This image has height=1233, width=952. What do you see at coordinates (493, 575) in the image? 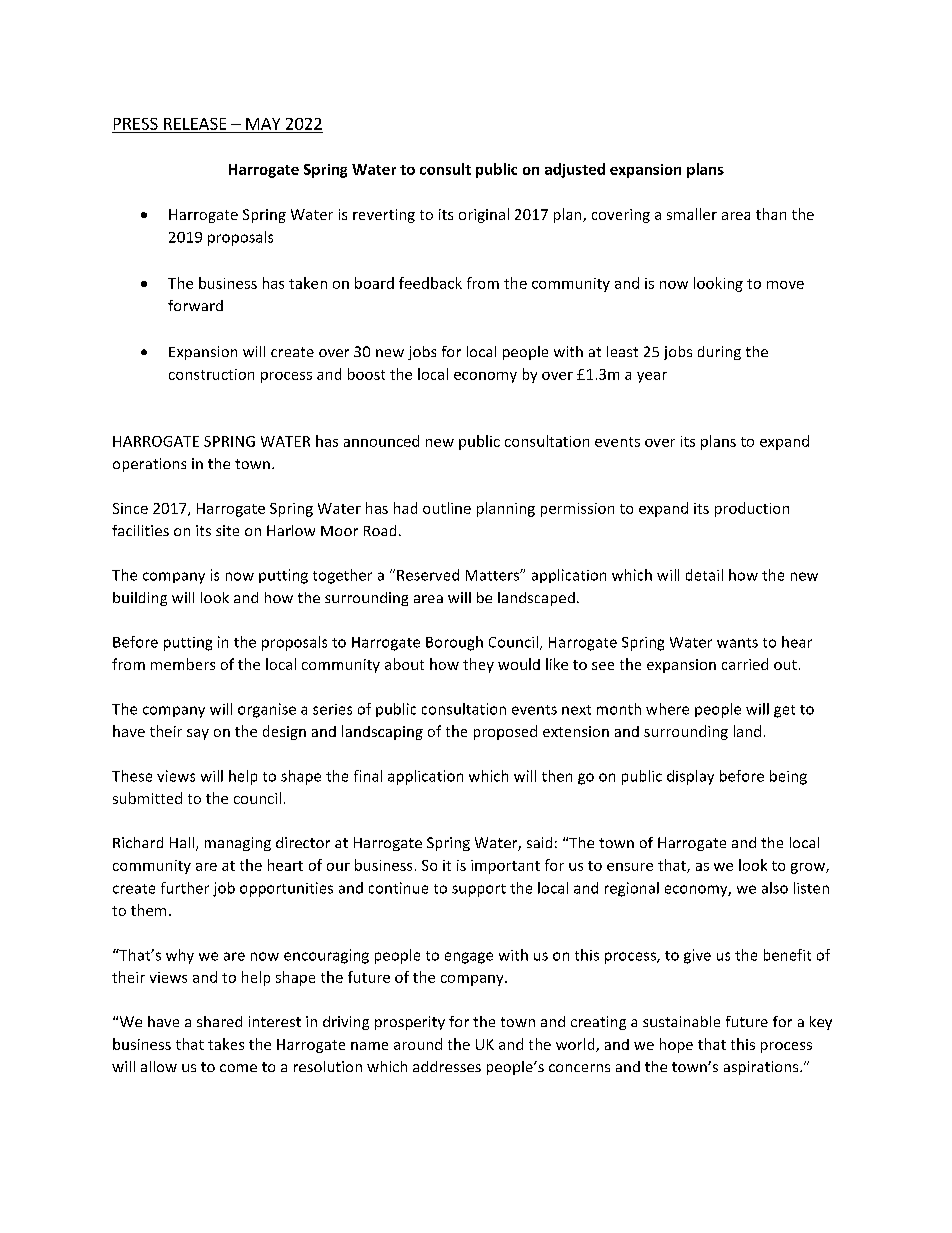
I see `Matters` at bounding box center [493, 575].
